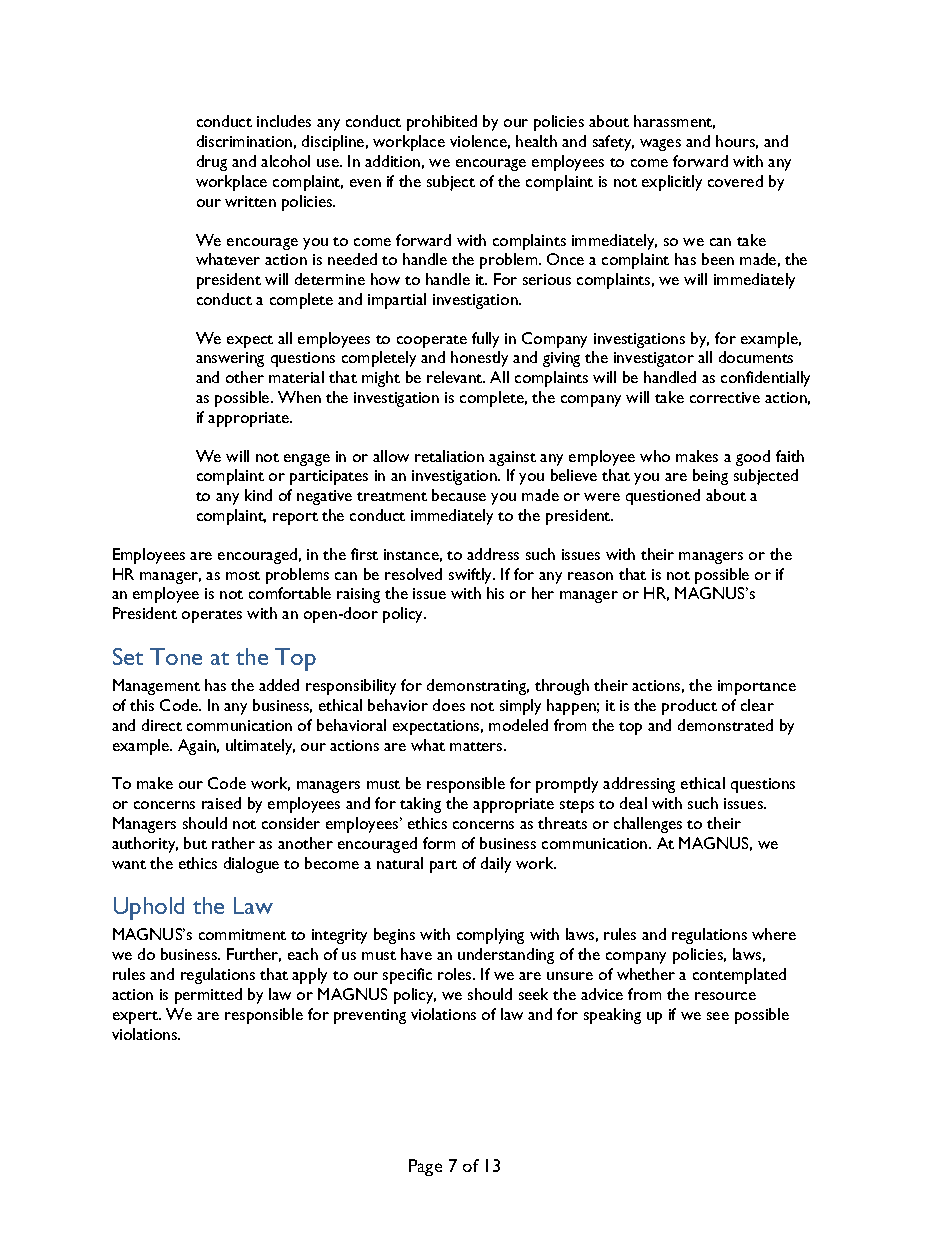 This page has height=1233, width=952. I want to click on Page, so click(425, 1167).
